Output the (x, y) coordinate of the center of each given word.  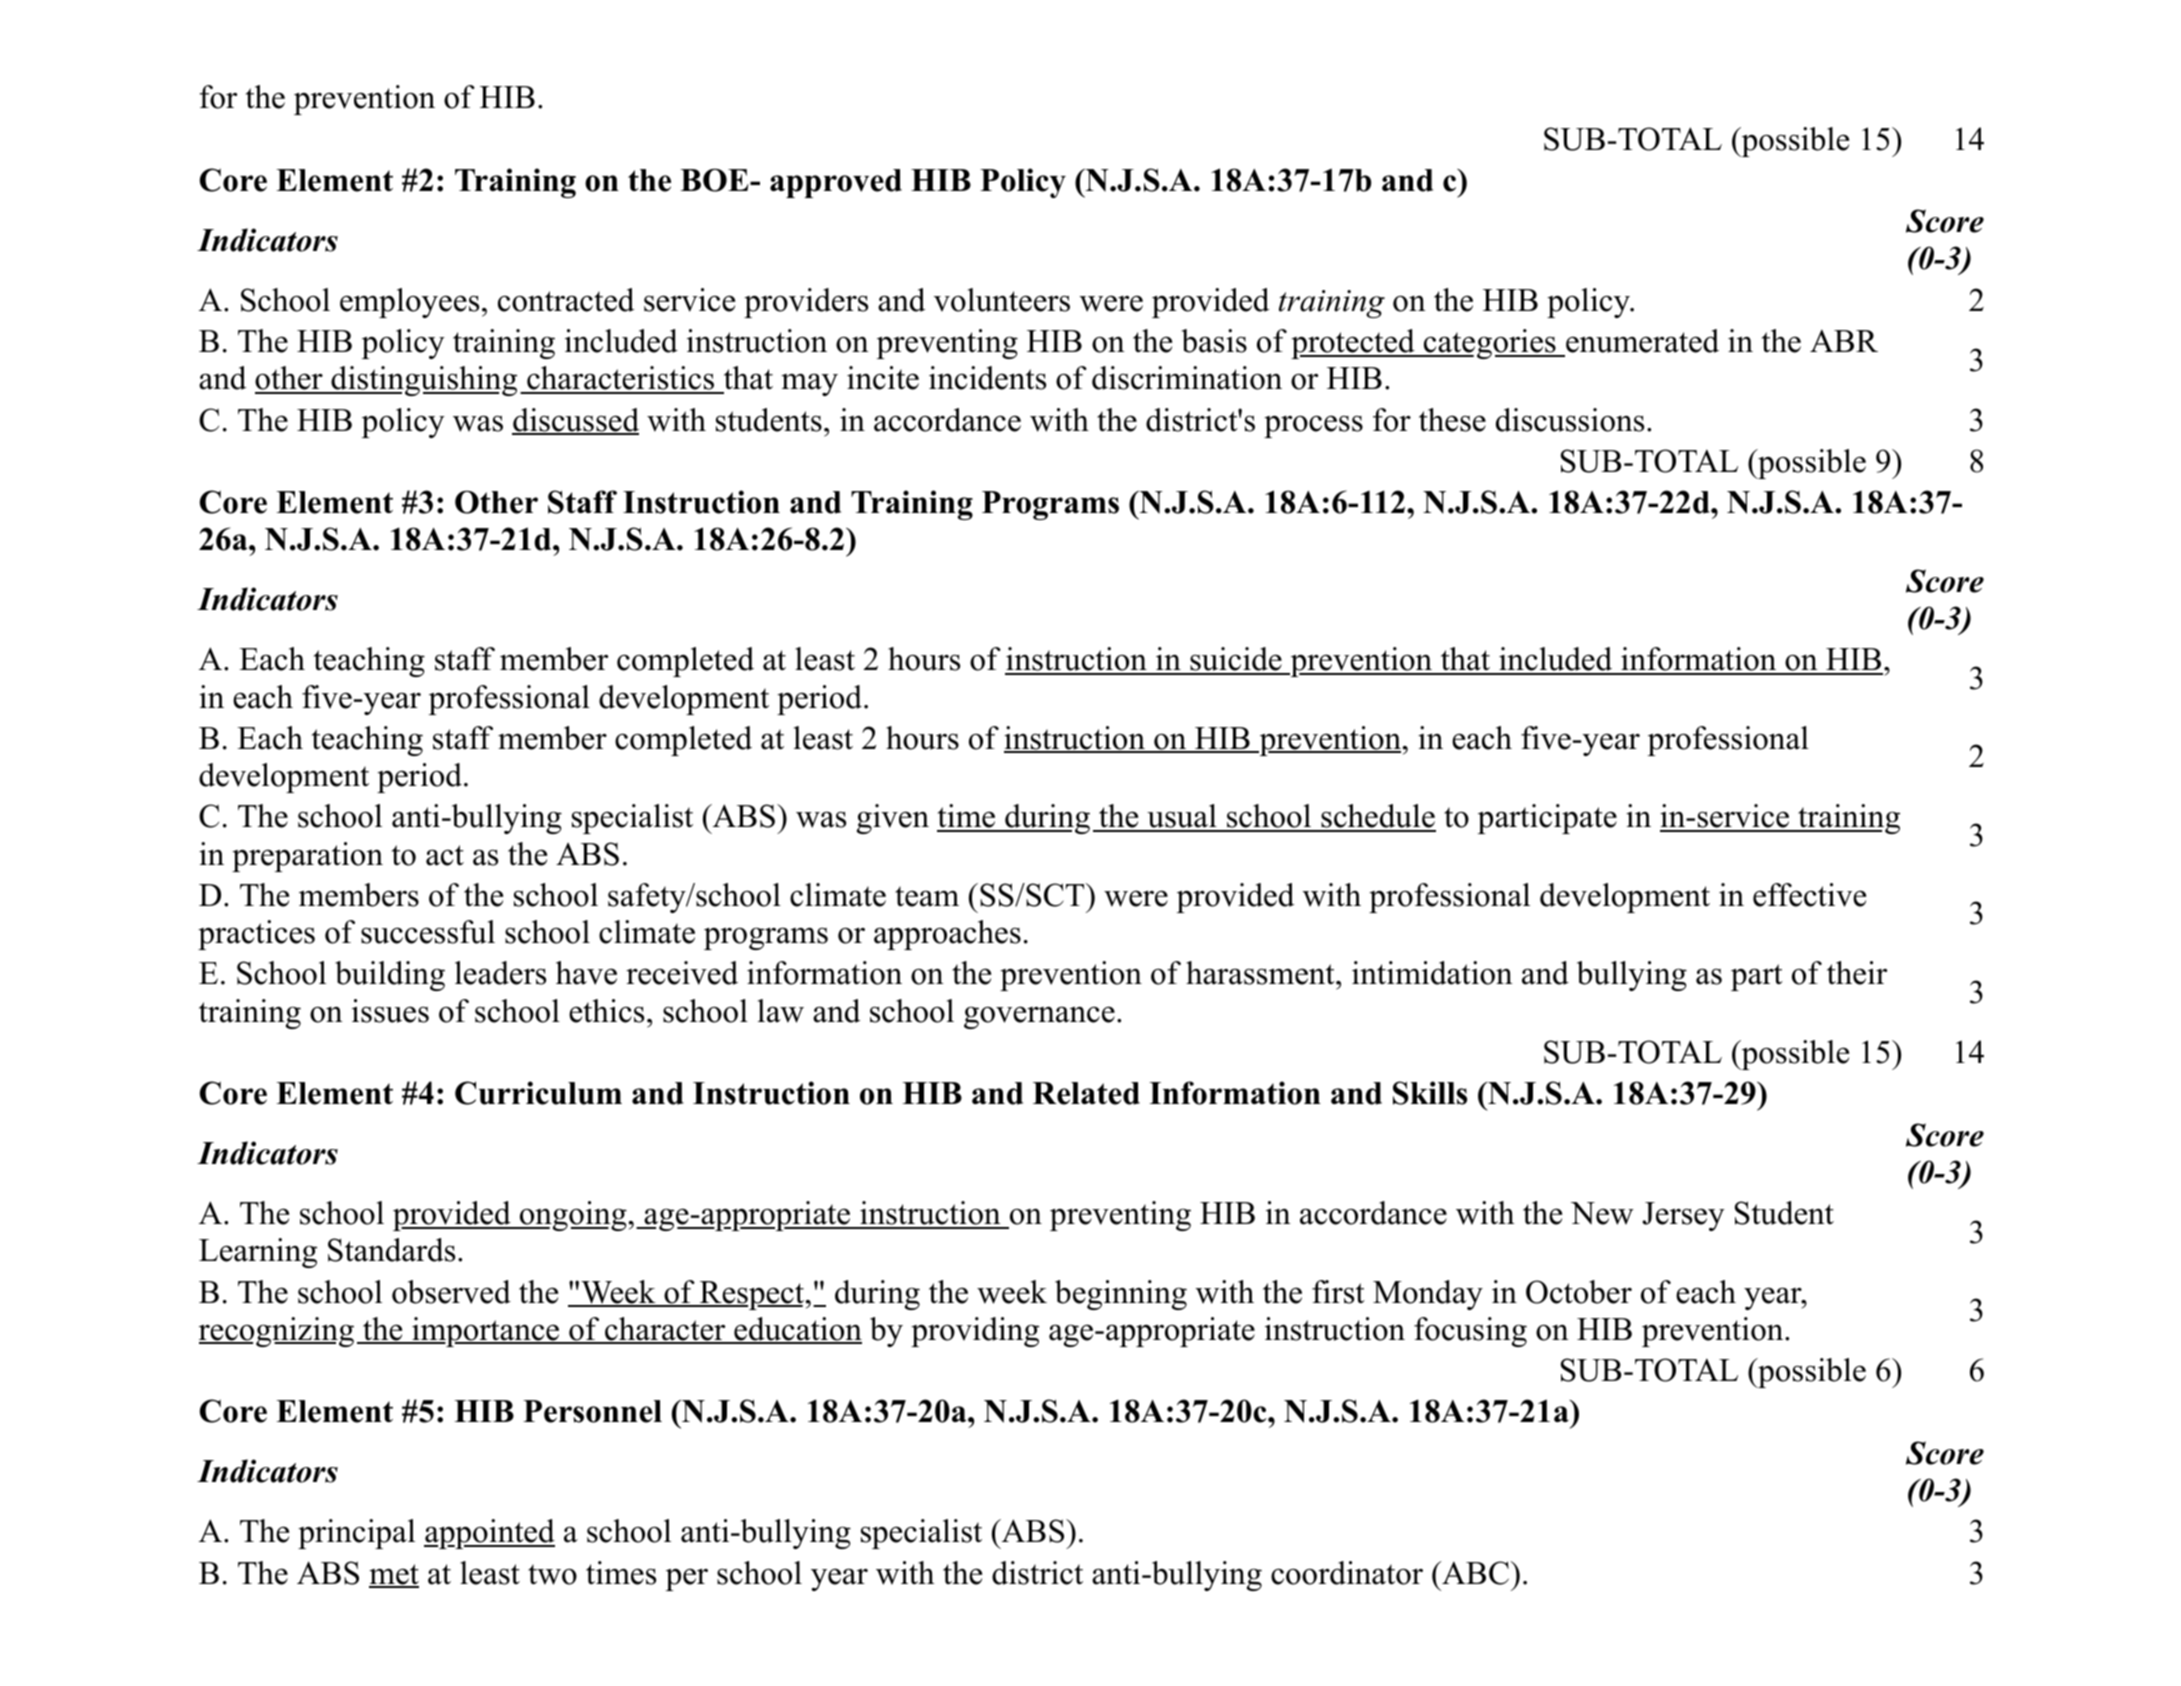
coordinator (1347, 1573)
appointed (489, 1534)
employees (409, 303)
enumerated (1641, 342)
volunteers (1002, 300)
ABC (1474, 1573)
